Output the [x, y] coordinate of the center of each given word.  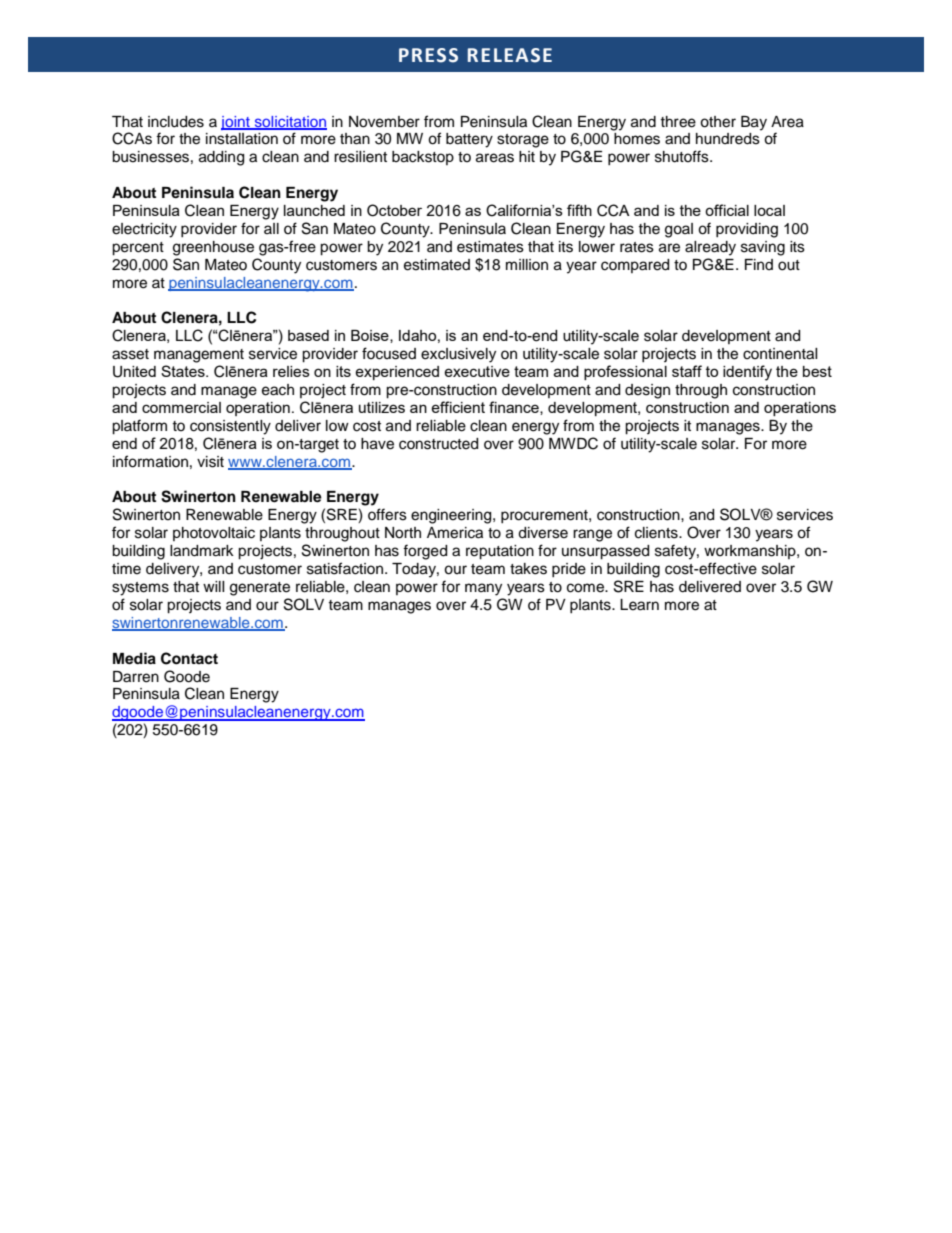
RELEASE [510, 55]
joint [236, 123]
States [184, 371]
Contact [189, 658]
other [718, 122]
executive [477, 371]
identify [747, 373]
